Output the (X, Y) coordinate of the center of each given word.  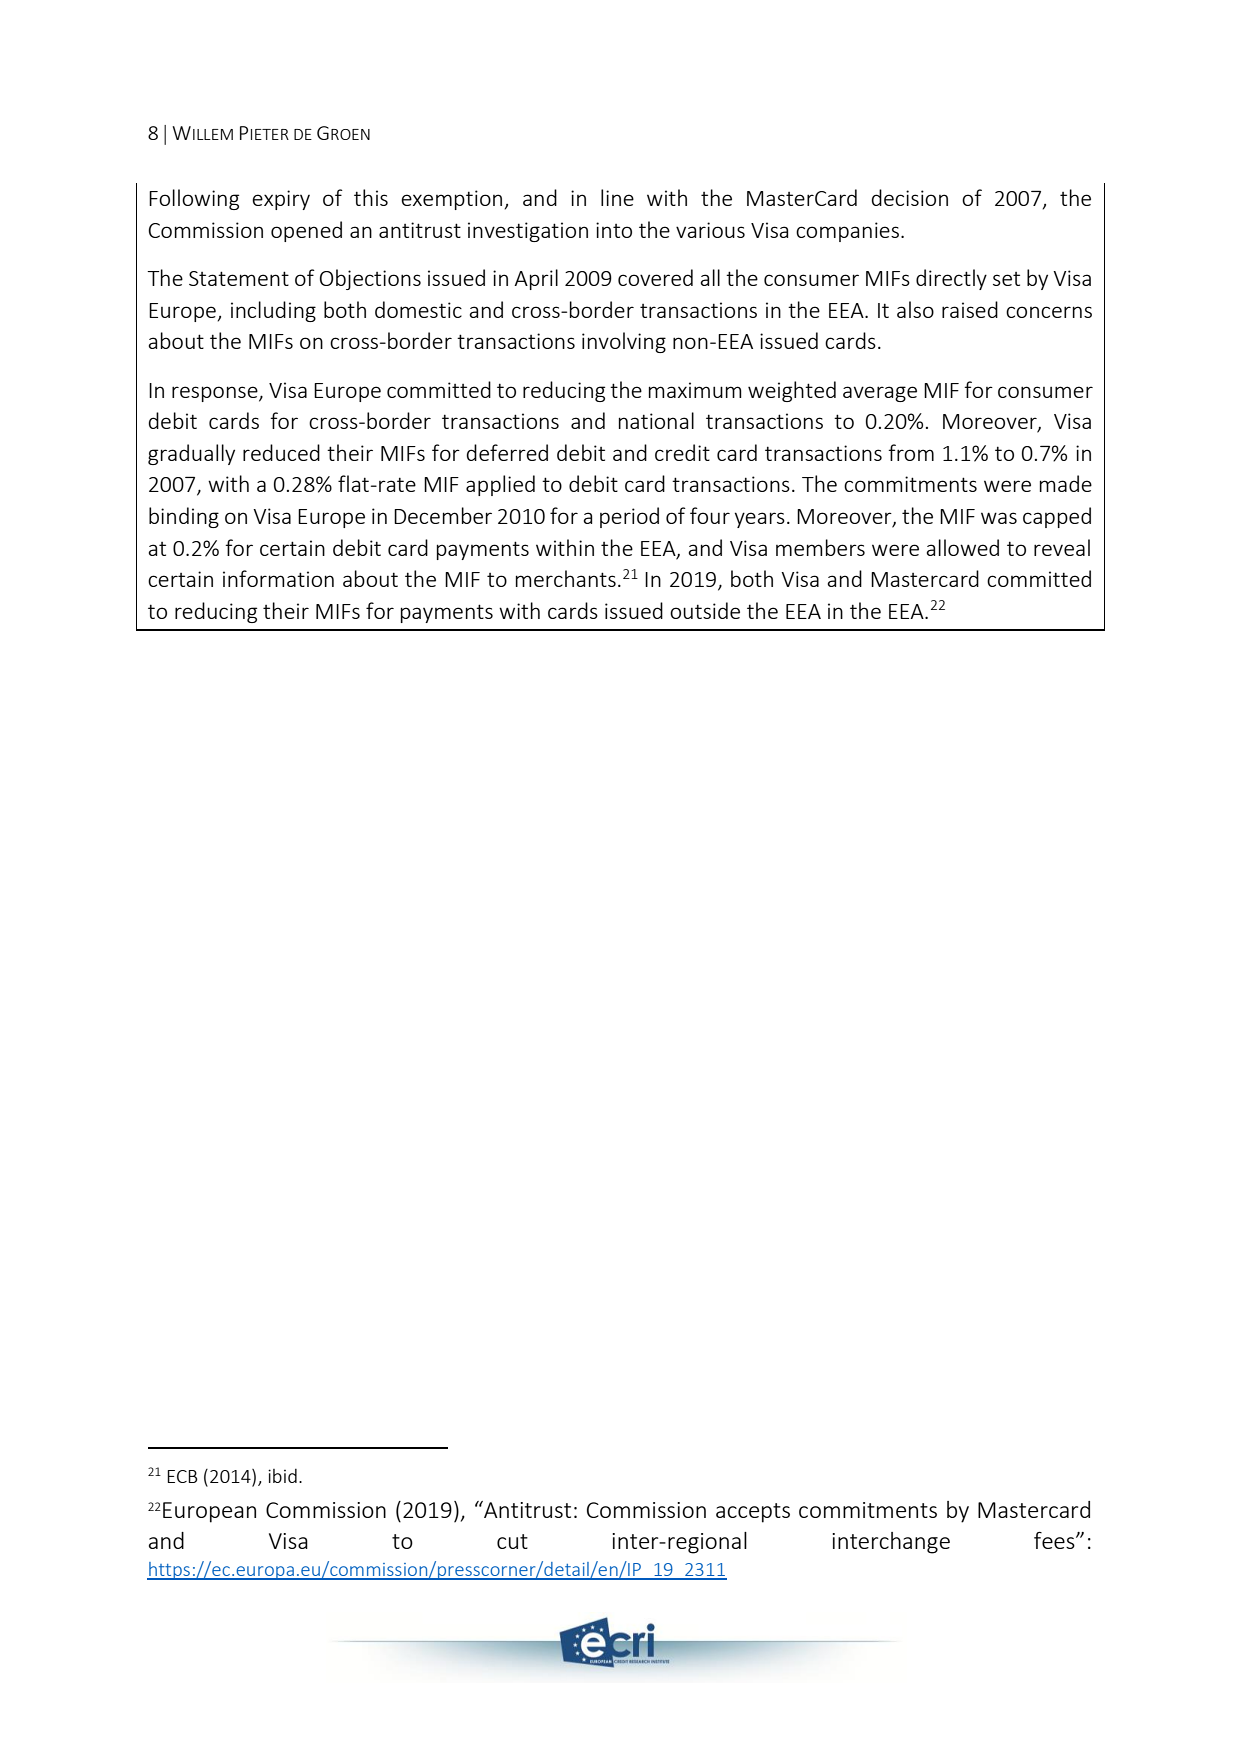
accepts (753, 1513)
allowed (963, 547)
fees (1055, 1540)
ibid (282, 1475)
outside (705, 610)
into (614, 230)
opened (306, 231)
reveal (1062, 547)
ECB (182, 1476)
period (629, 517)
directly (951, 279)
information (278, 578)
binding (184, 517)
